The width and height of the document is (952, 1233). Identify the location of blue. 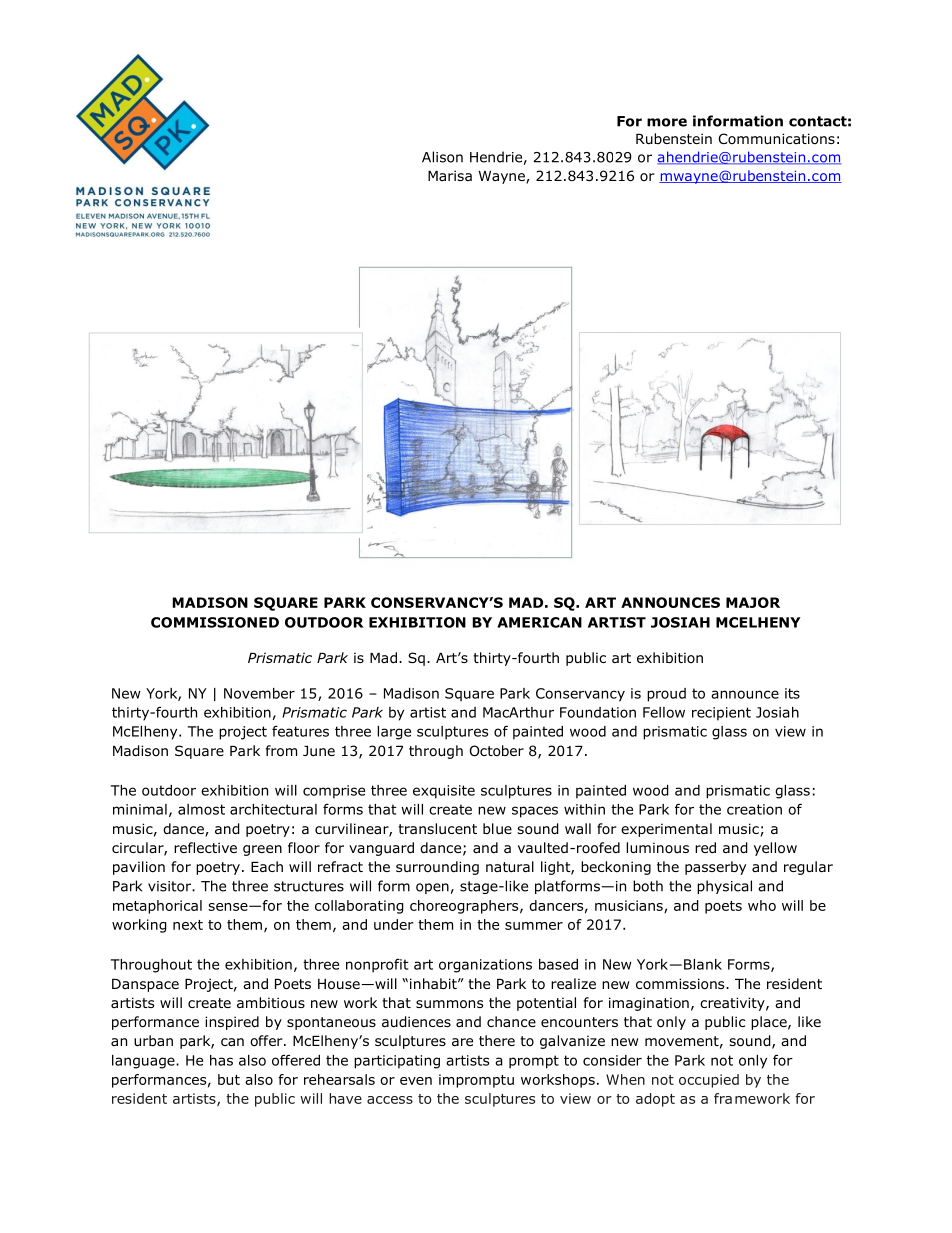
(497, 828).
